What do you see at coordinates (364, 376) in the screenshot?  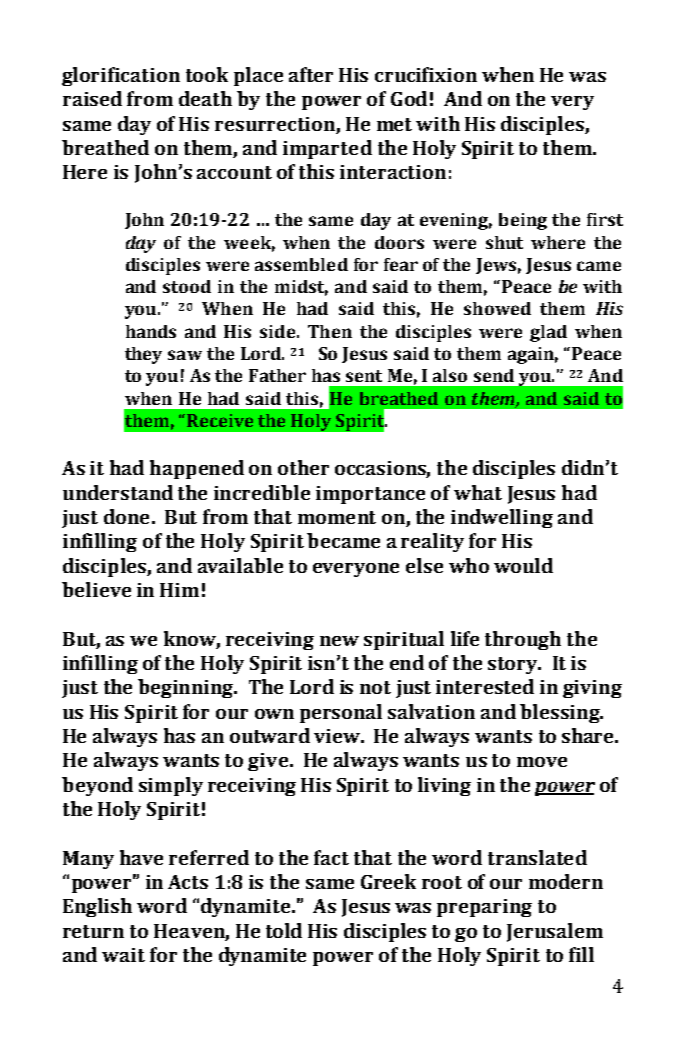 I see `sent` at bounding box center [364, 376].
